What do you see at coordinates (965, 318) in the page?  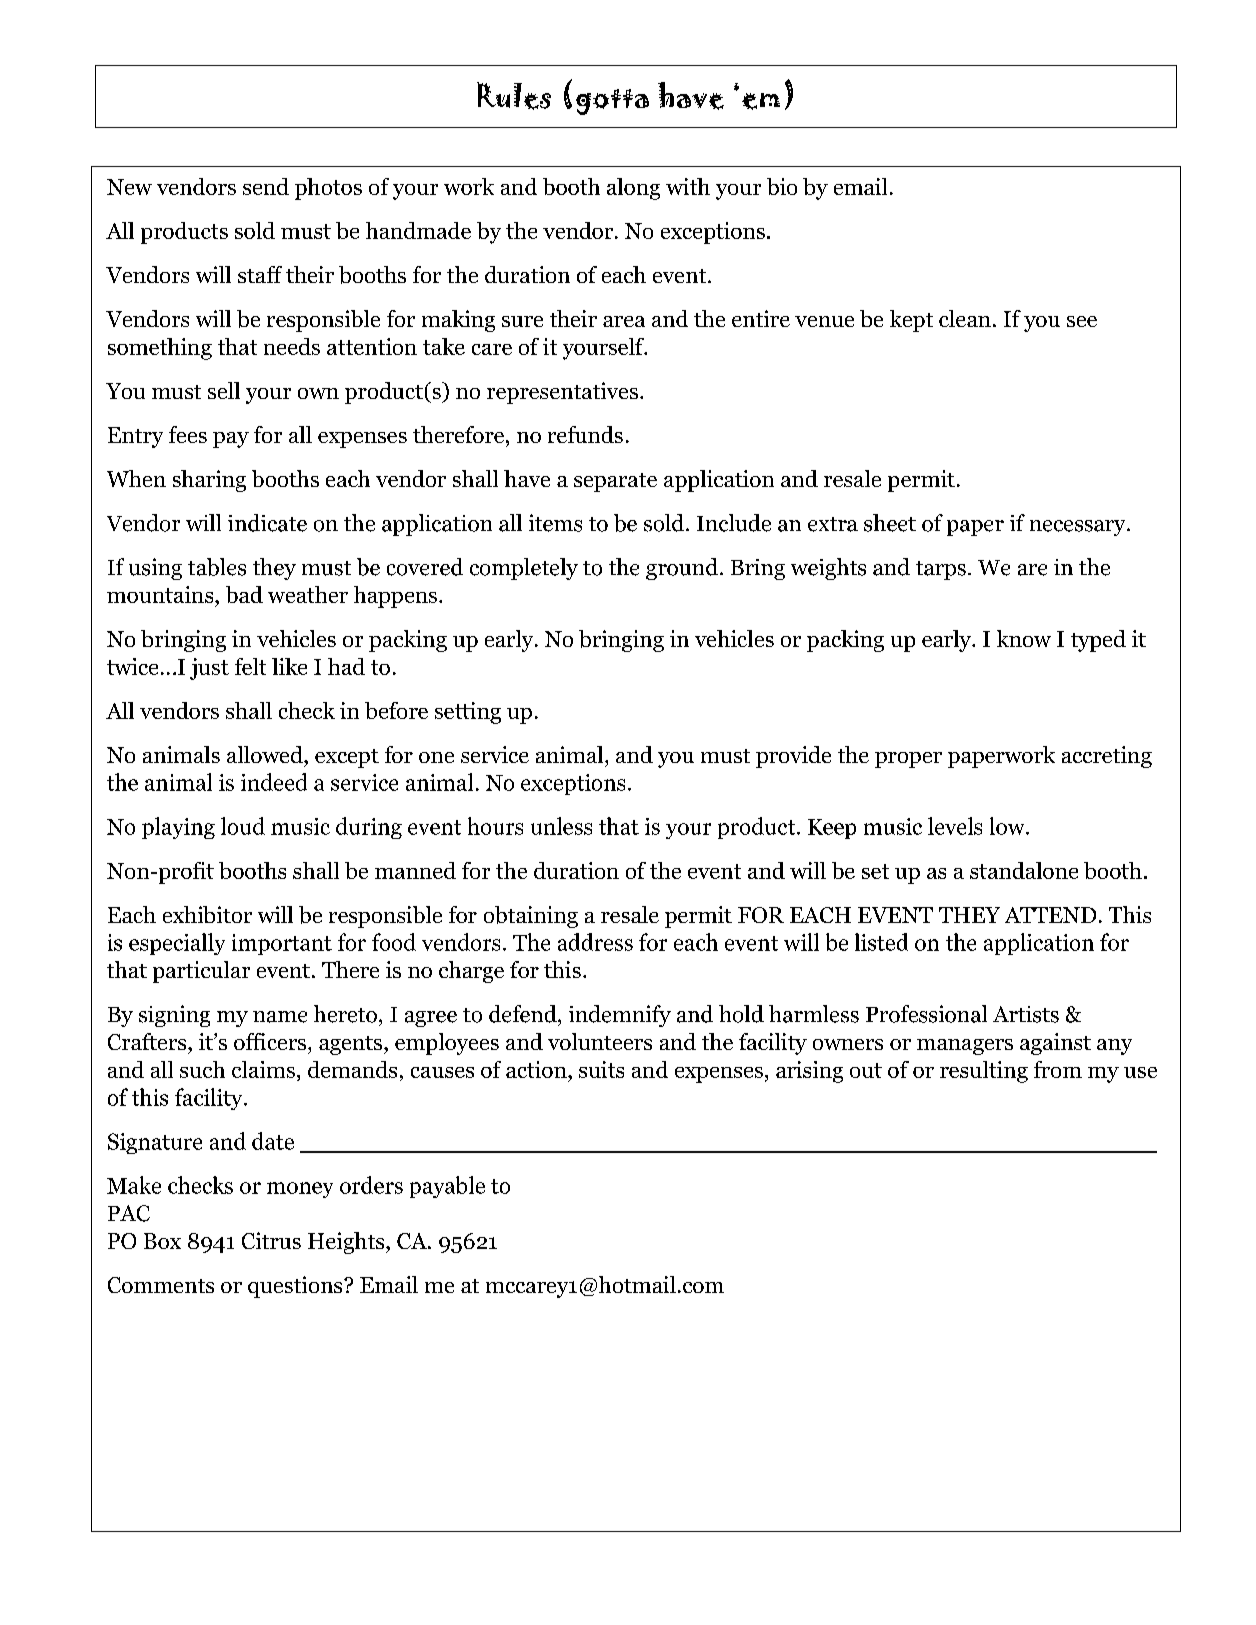 I see `clean` at bounding box center [965, 318].
